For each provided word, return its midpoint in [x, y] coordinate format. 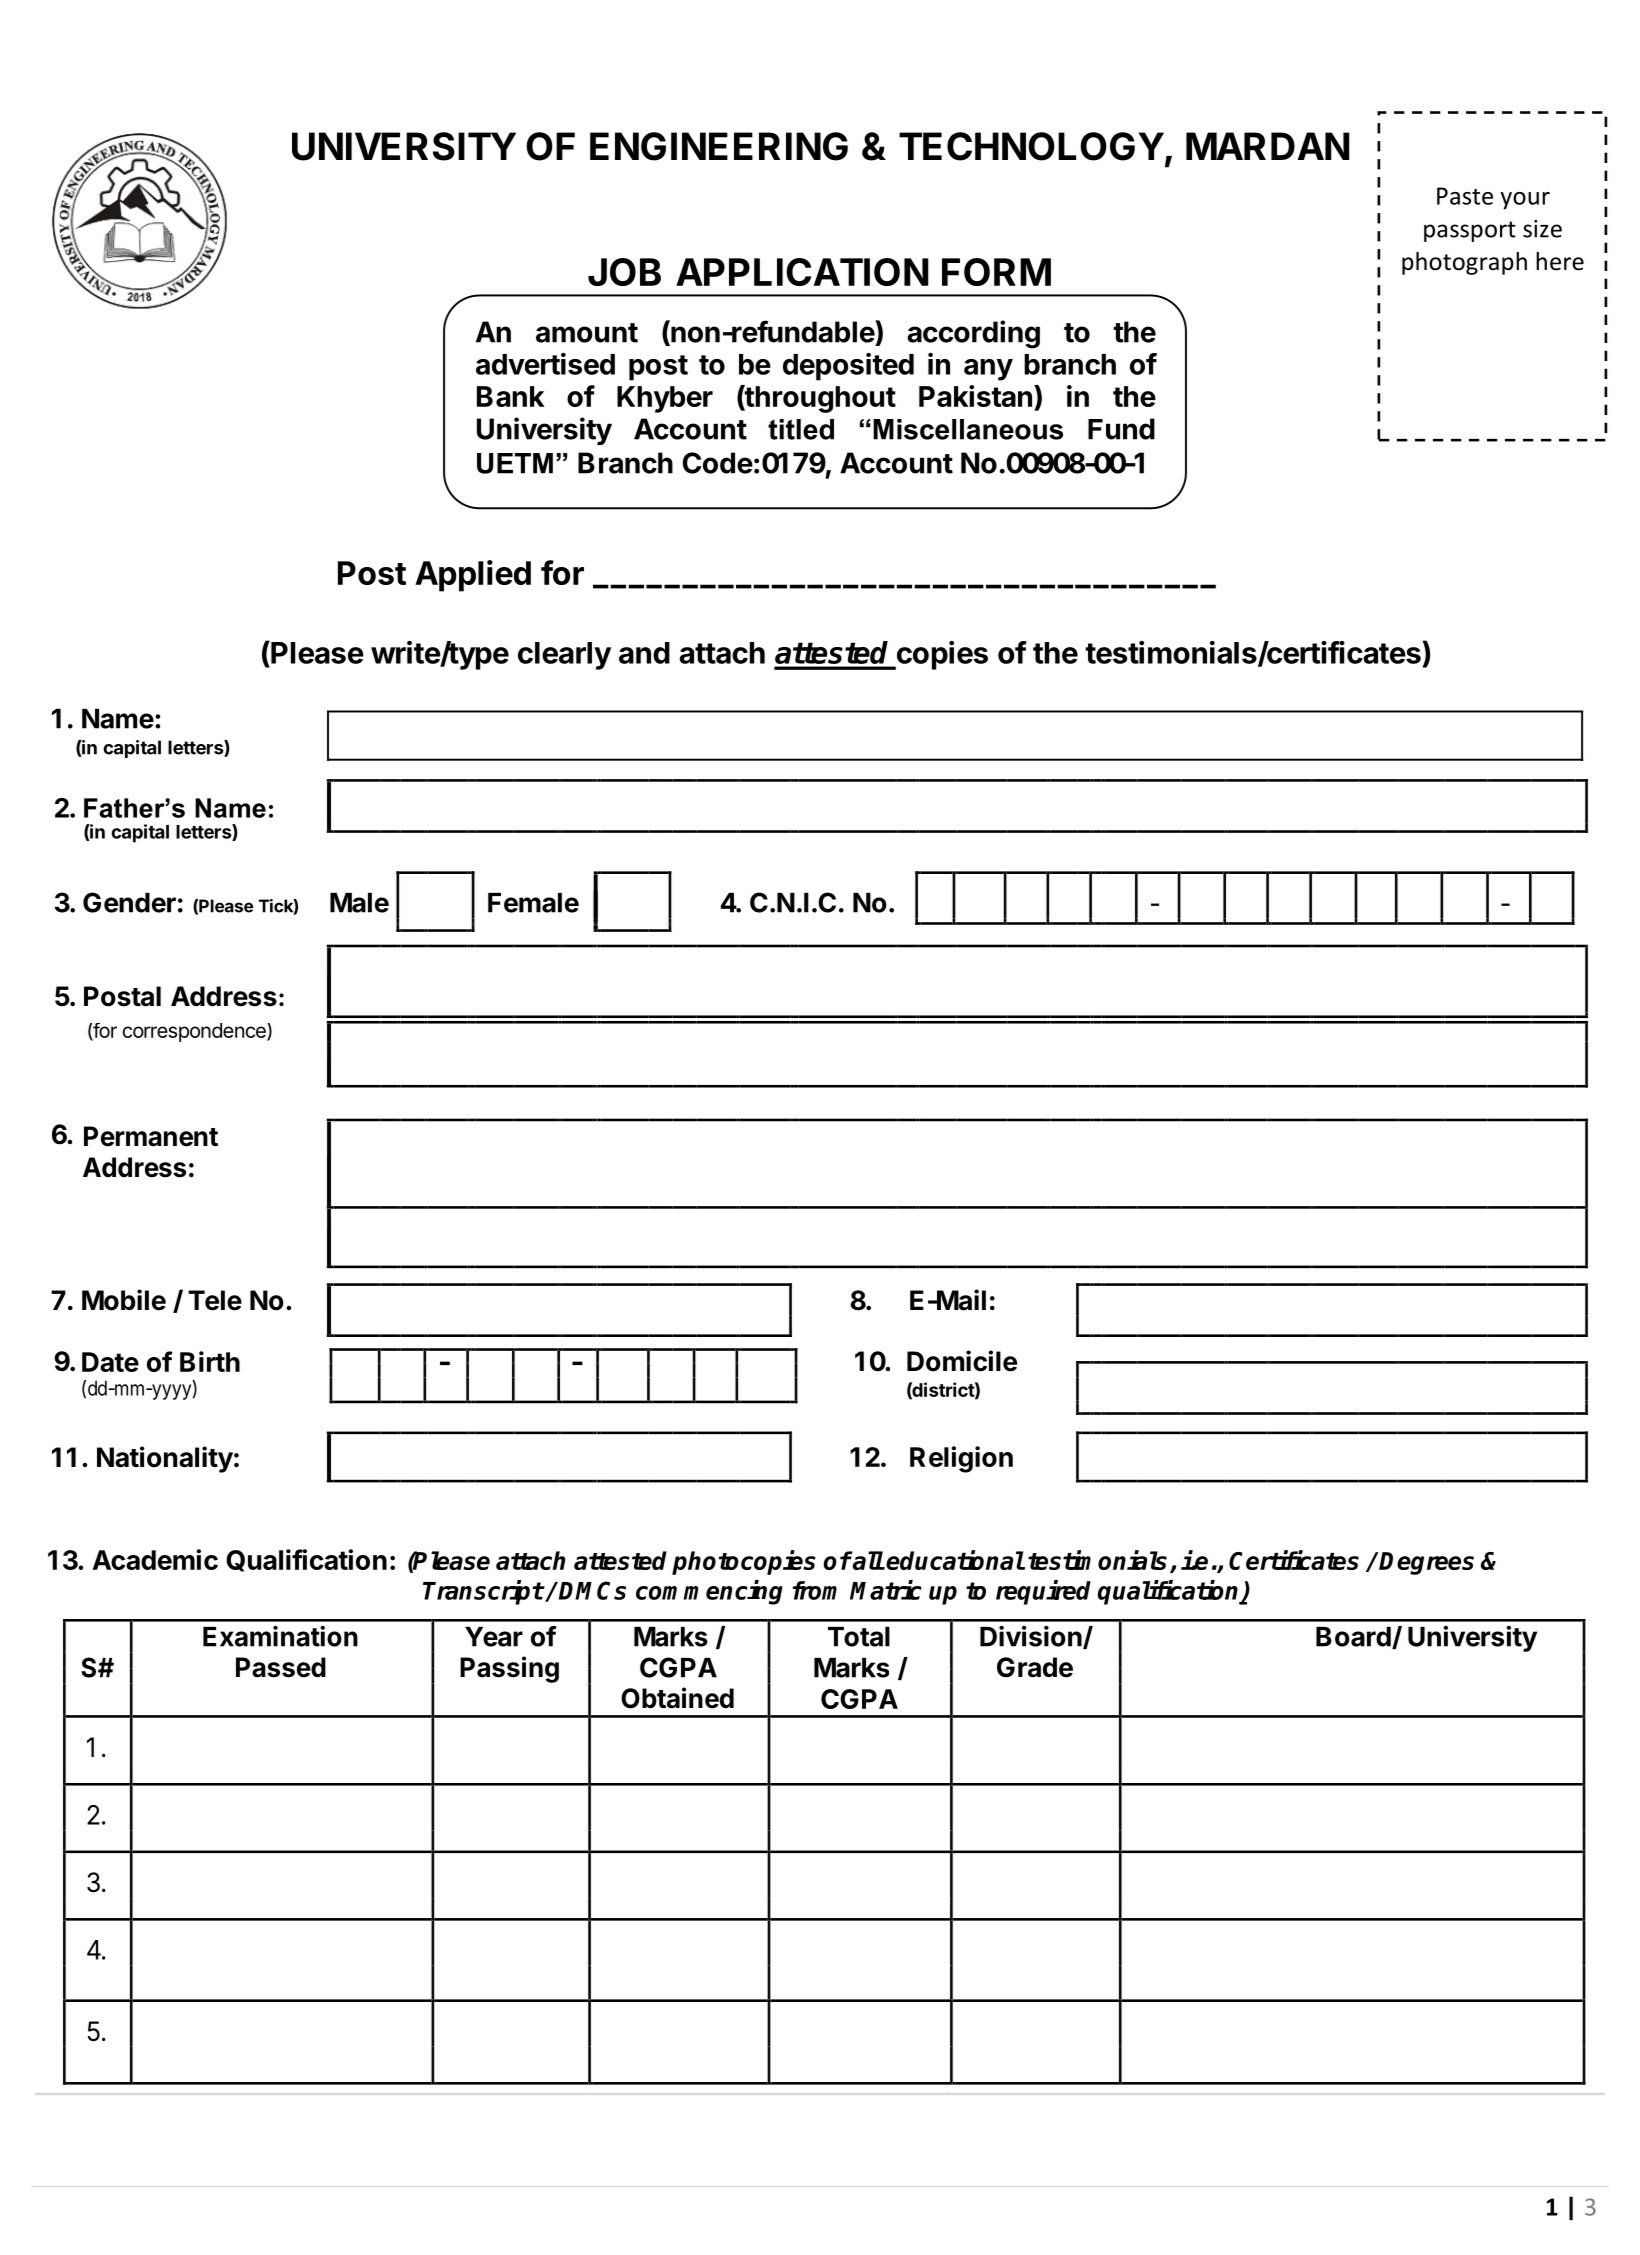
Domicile [962, 1361]
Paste [1465, 196]
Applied [473, 576]
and [644, 653]
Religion [961, 1459]
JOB [624, 272]
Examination [280, 1636]
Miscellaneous [968, 429]
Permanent [151, 1136]
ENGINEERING [719, 146]
